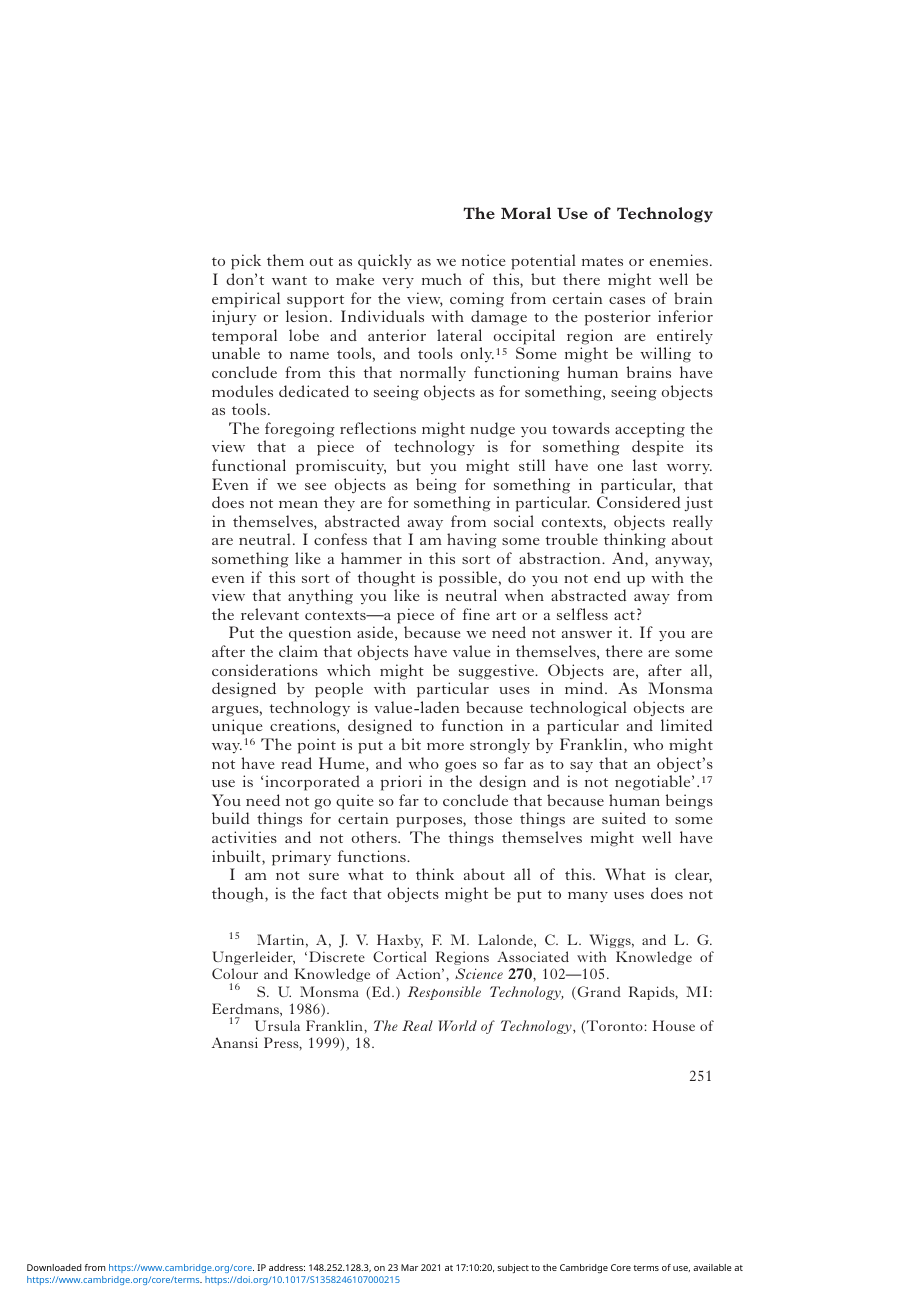 Image resolution: width=924 pixels, height=1308 pixels. Describe the element at coordinates (54, 1267) in the document. I see `Downloaded` at that location.
